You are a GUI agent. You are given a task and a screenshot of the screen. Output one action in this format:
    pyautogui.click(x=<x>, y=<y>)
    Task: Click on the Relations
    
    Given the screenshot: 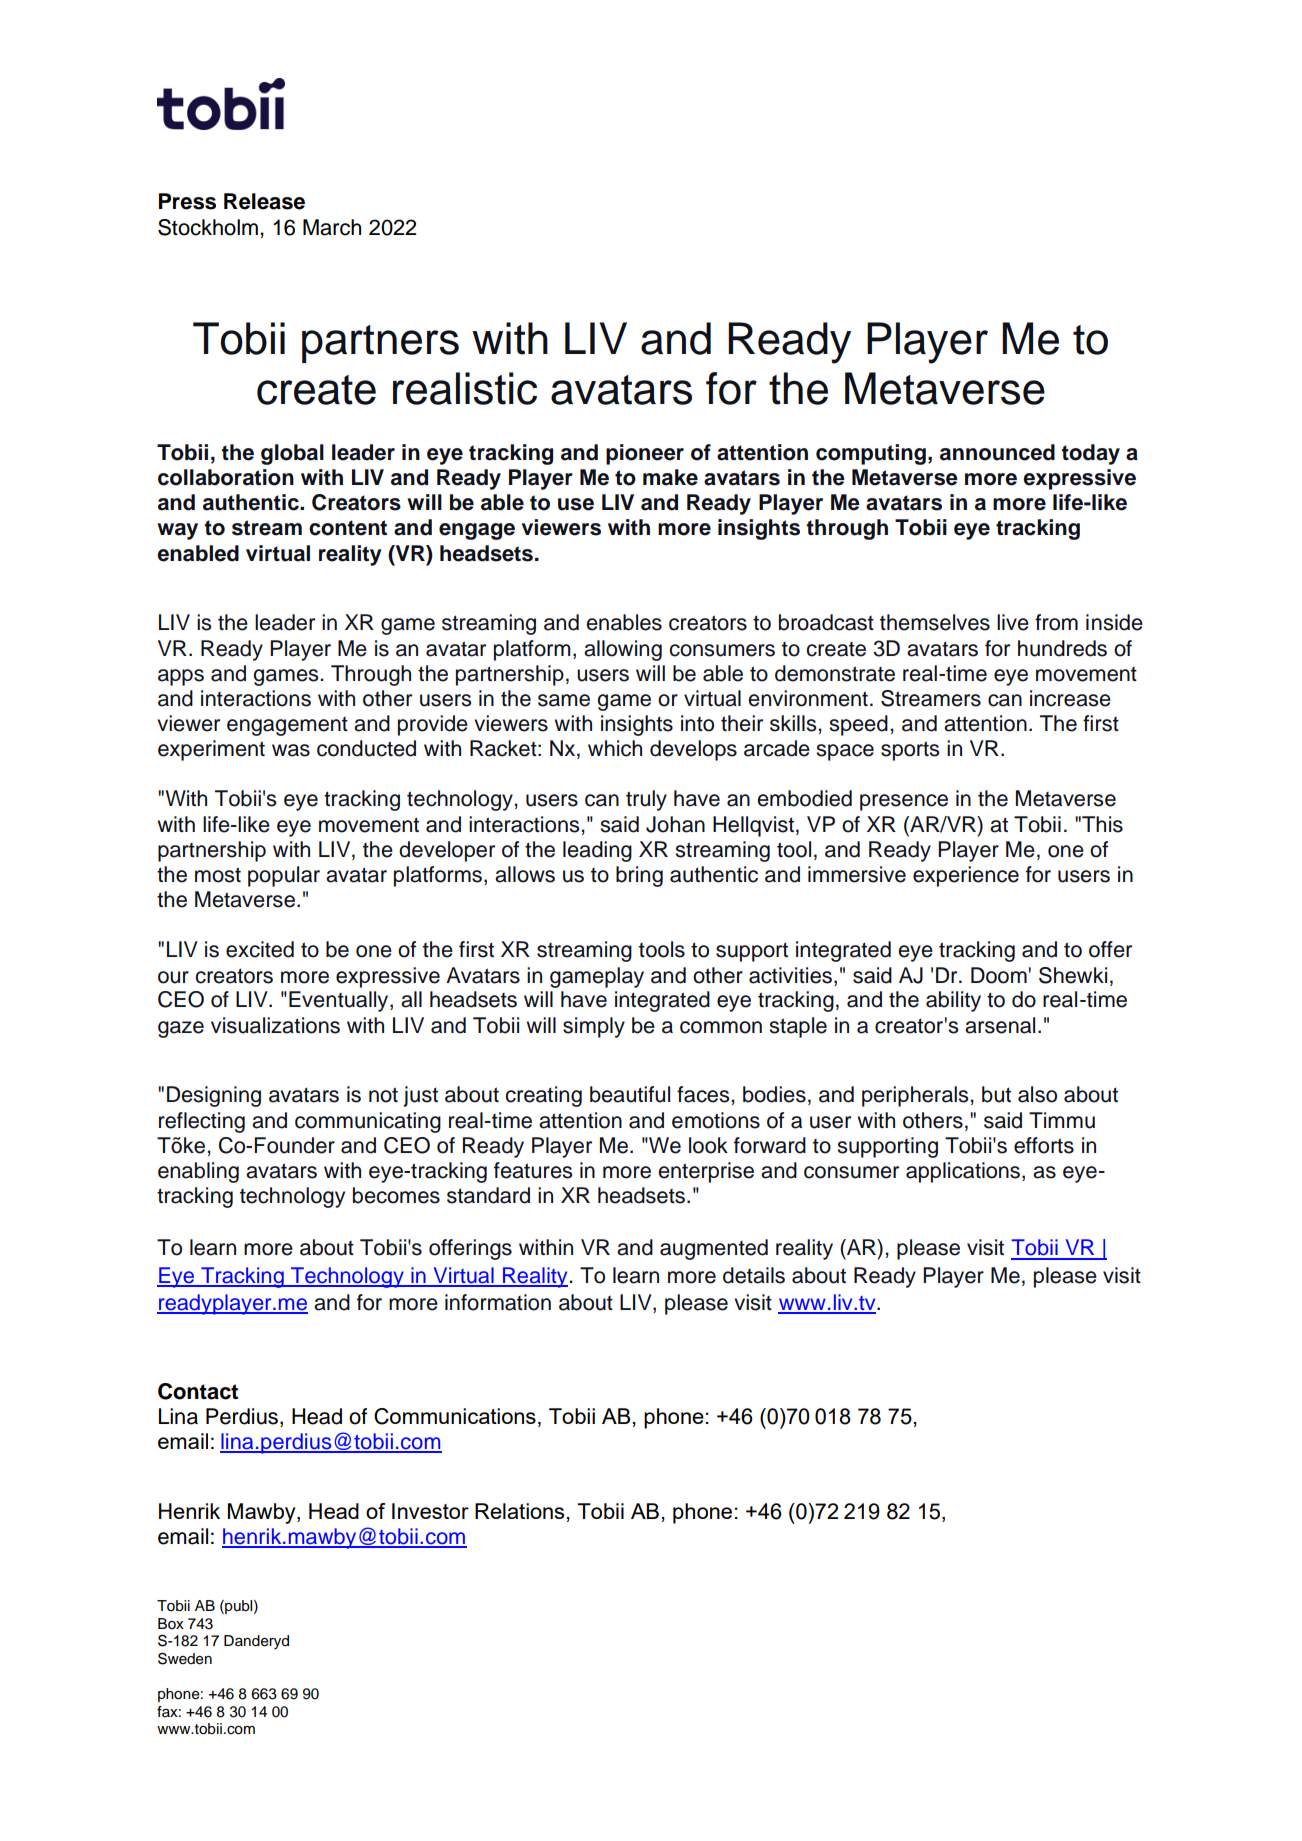 What is the action you would take?
    pyautogui.click(x=519, y=1511)
